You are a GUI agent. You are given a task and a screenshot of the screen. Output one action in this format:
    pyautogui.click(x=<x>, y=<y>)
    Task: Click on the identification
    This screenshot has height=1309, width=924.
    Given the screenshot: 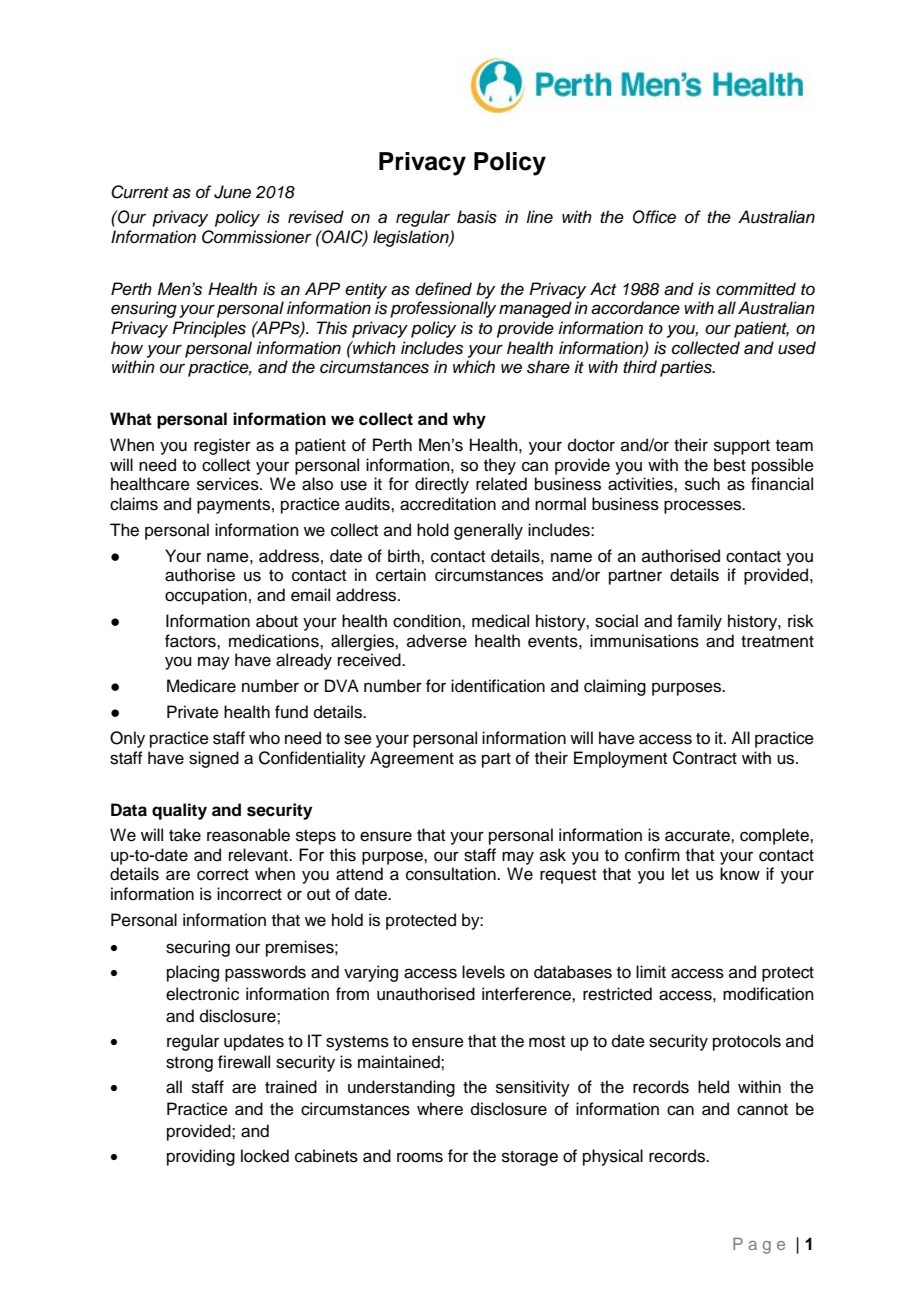 What is the action you would take?
    pyautogui.click(x=498, y=686)
